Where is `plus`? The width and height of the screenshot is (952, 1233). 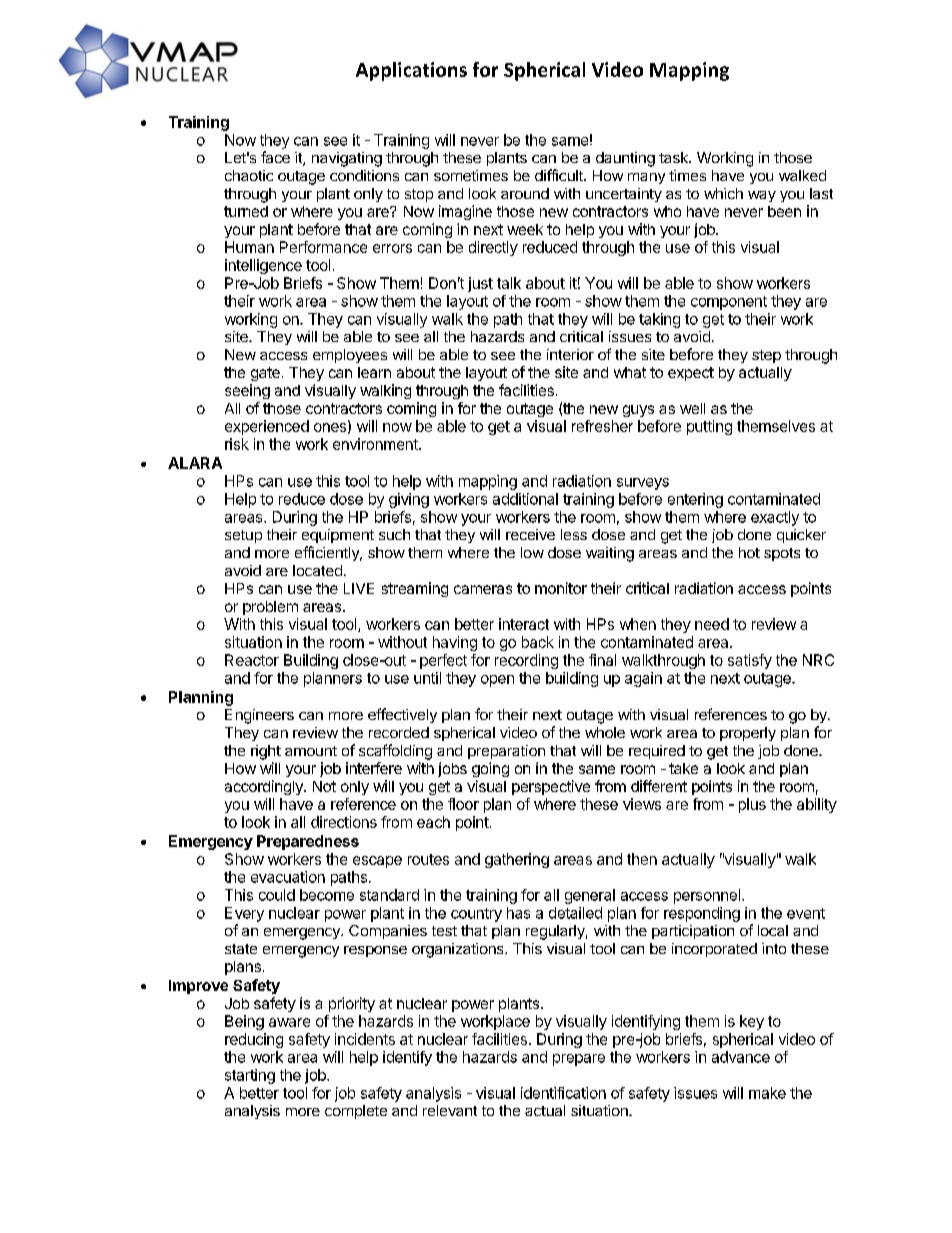
plus is located at coordinates (752, 805).
